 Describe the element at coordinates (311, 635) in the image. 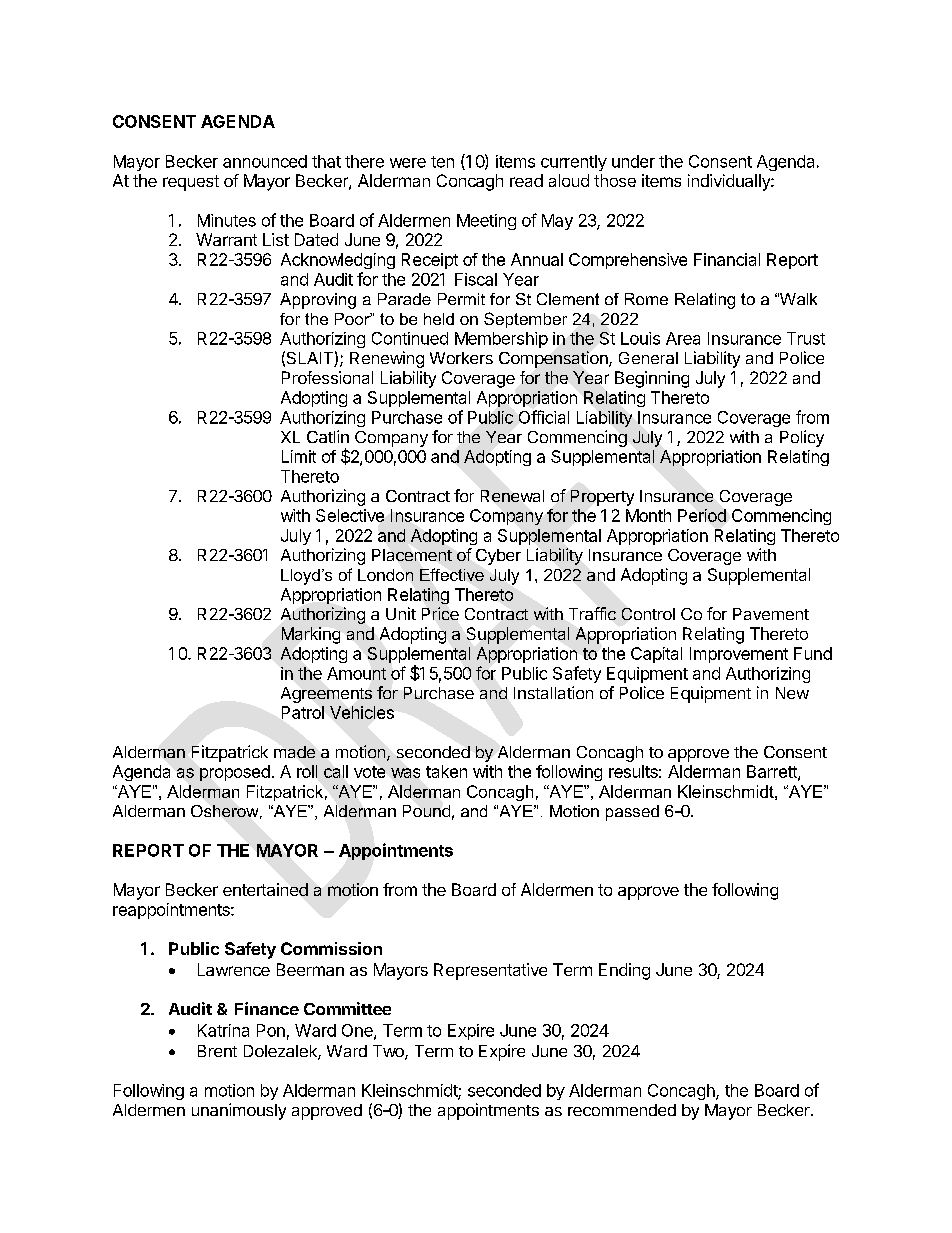

I see `Marking` at that location.
